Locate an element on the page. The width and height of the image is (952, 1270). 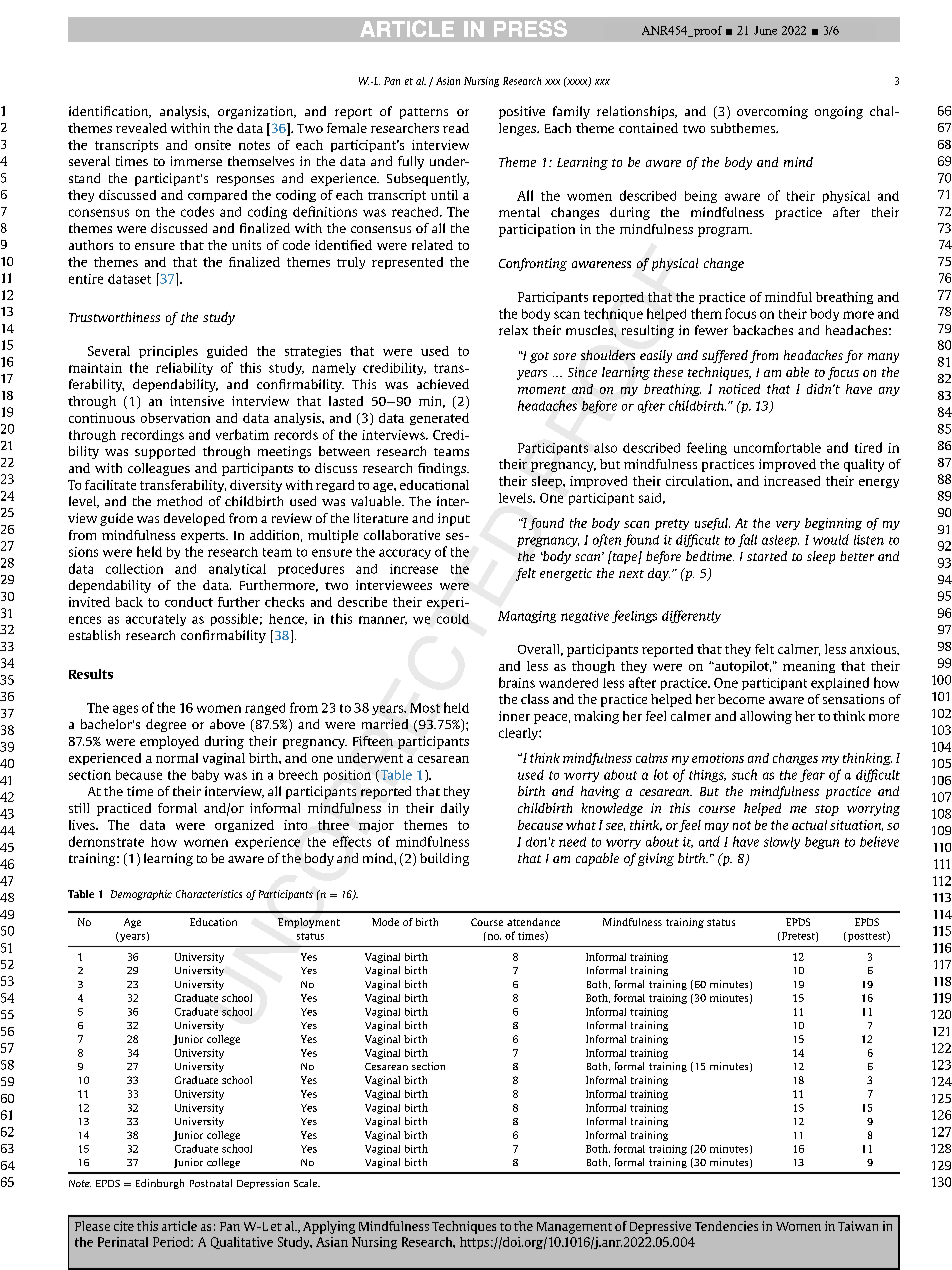
Management is located at coordinates (574, 1228).
